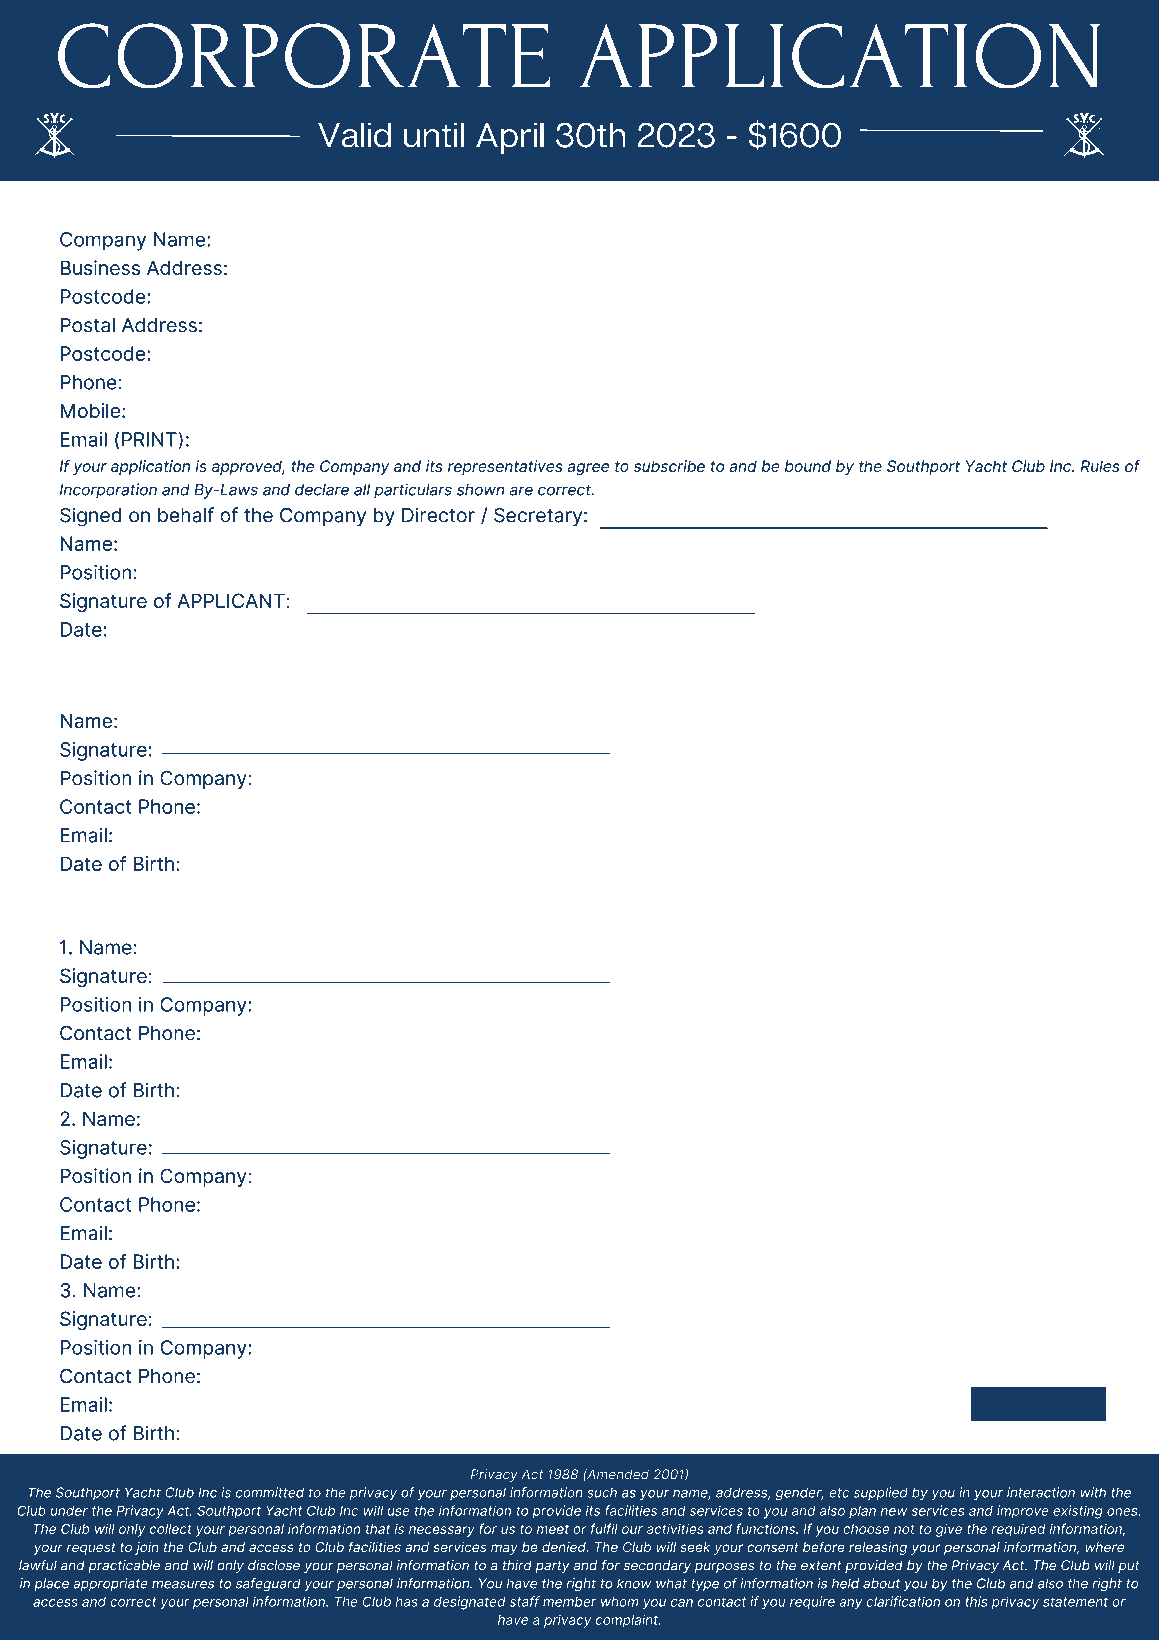  I want to click on APPLICANT, so click(231, 600).
